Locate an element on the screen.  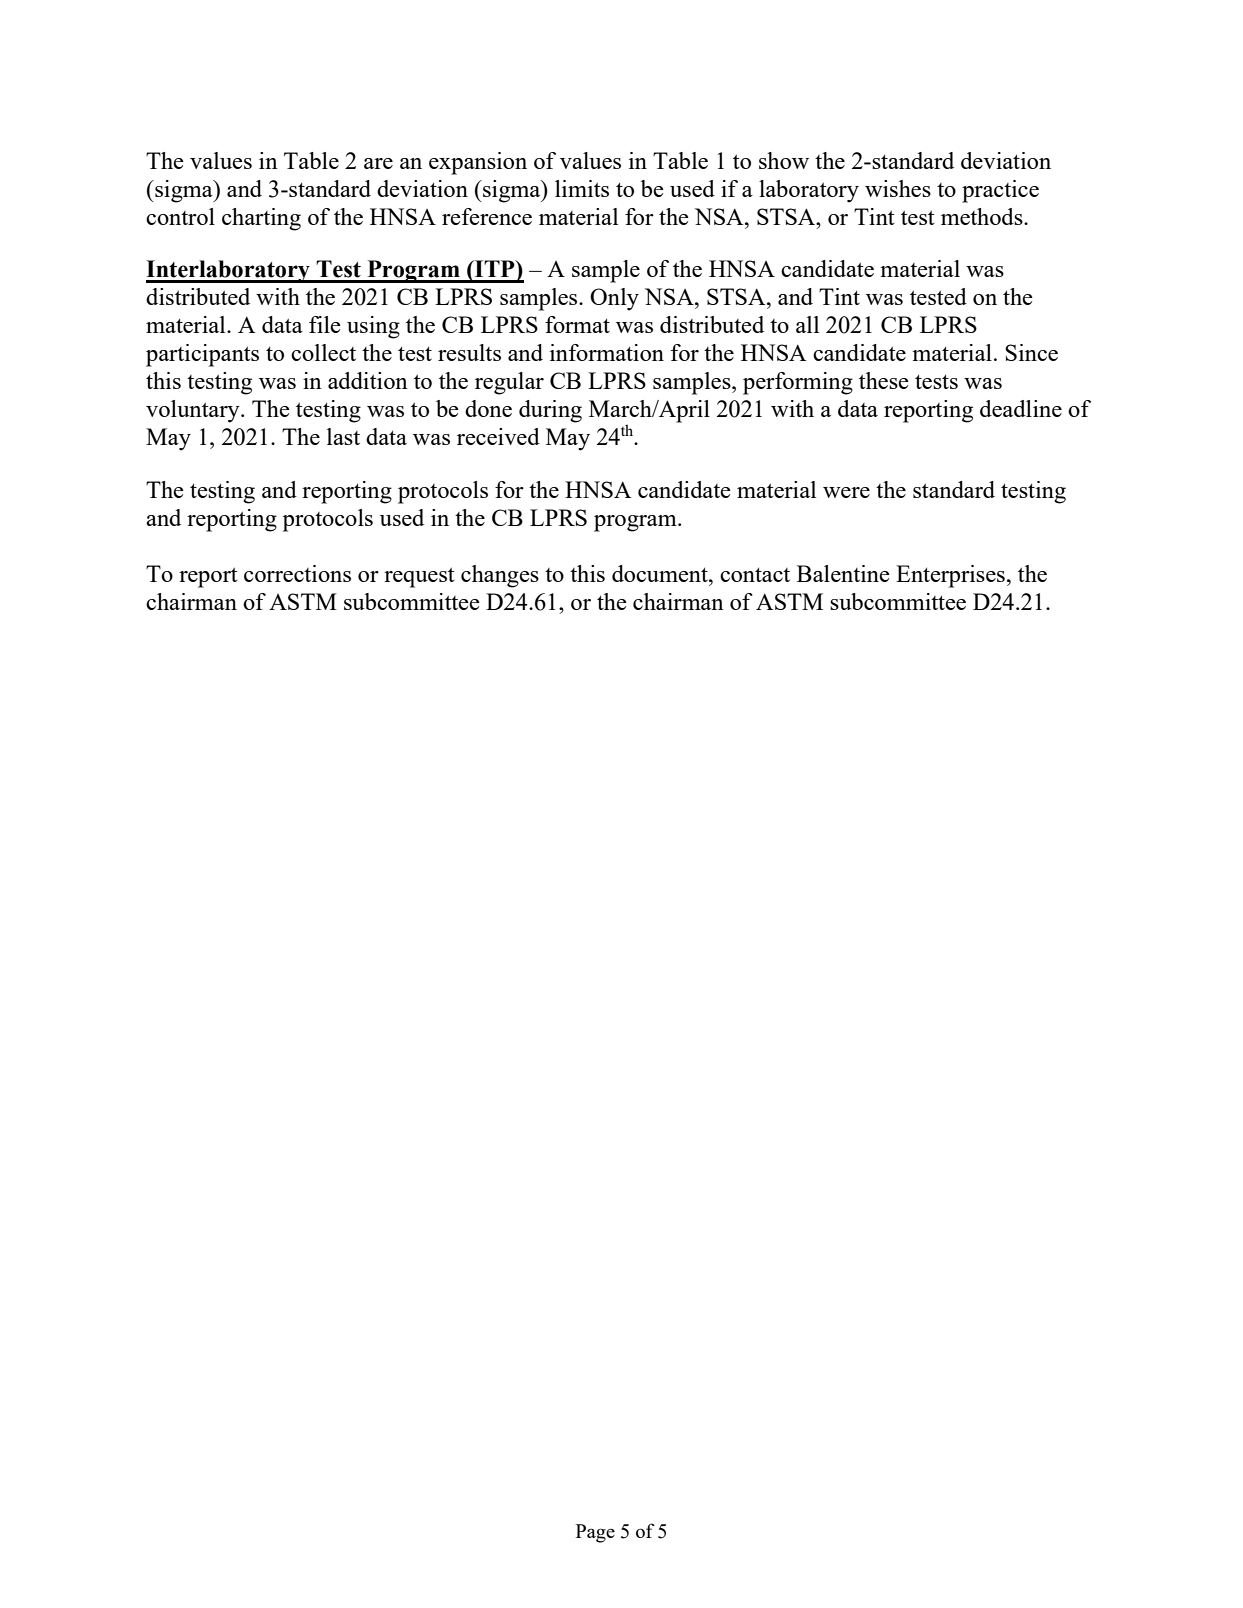
were is located at coordinates (846, 492).
